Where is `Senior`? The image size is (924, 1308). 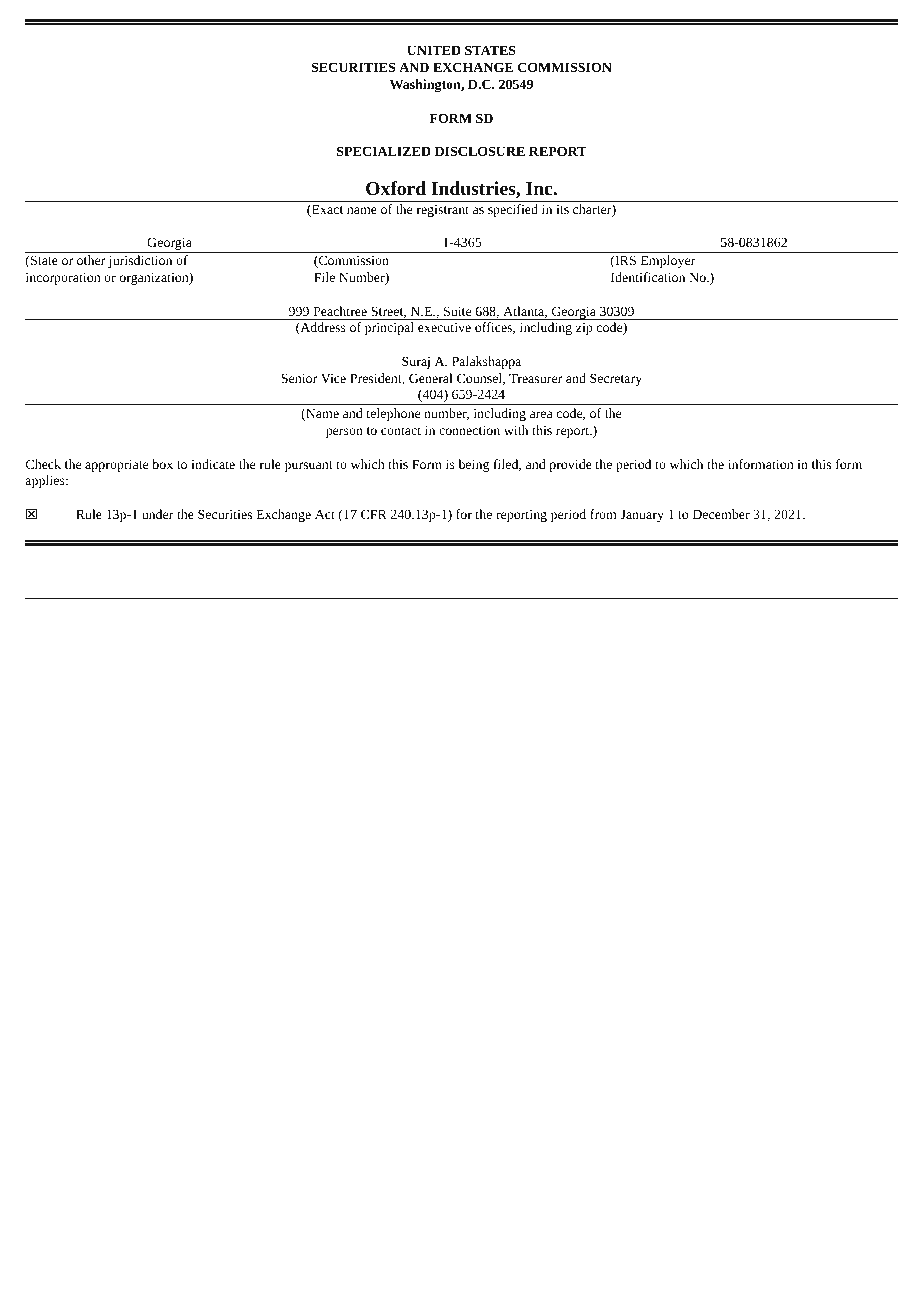
Senior is located at coordinates (299, 378).
